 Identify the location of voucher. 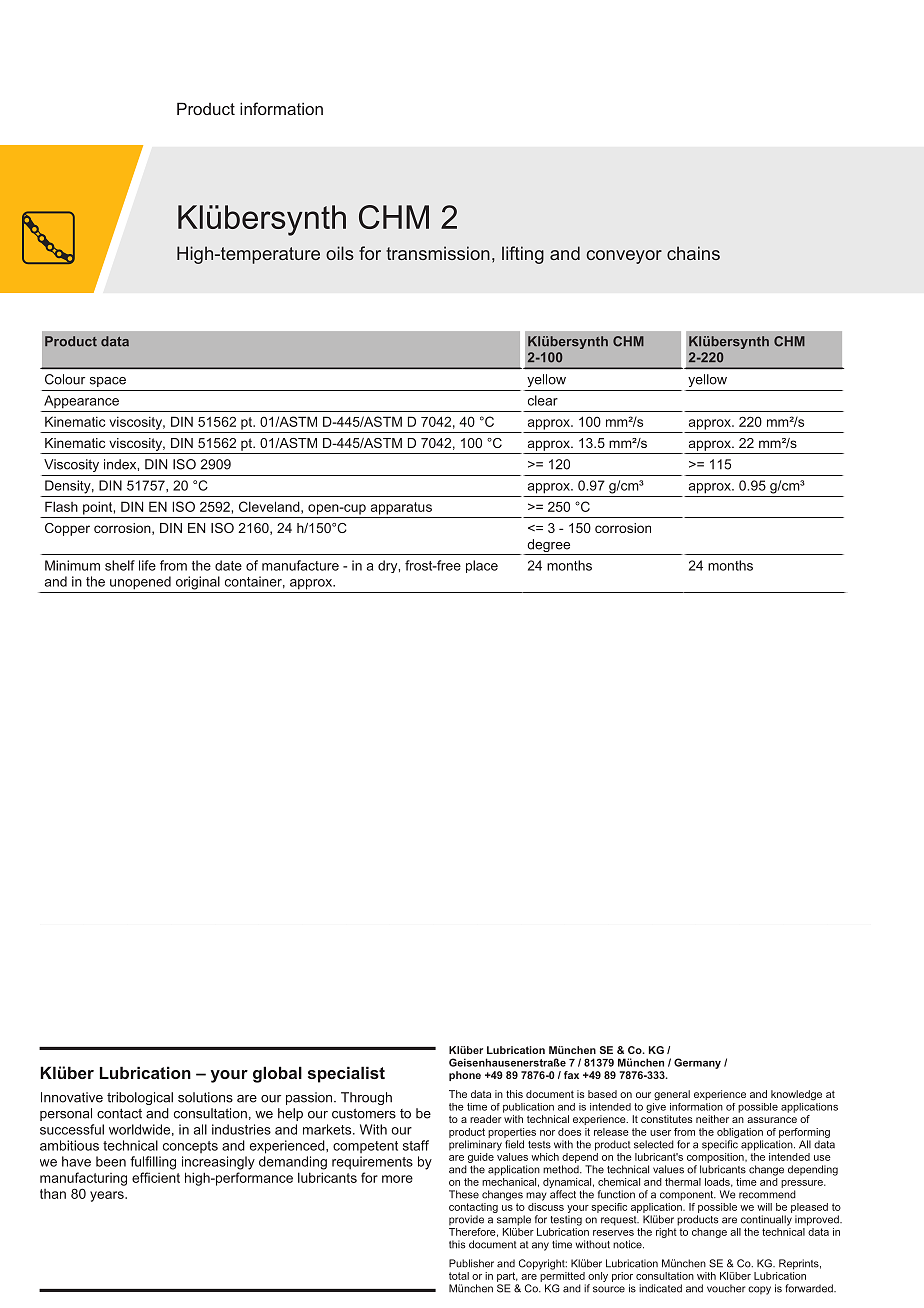
(726, 1288).
